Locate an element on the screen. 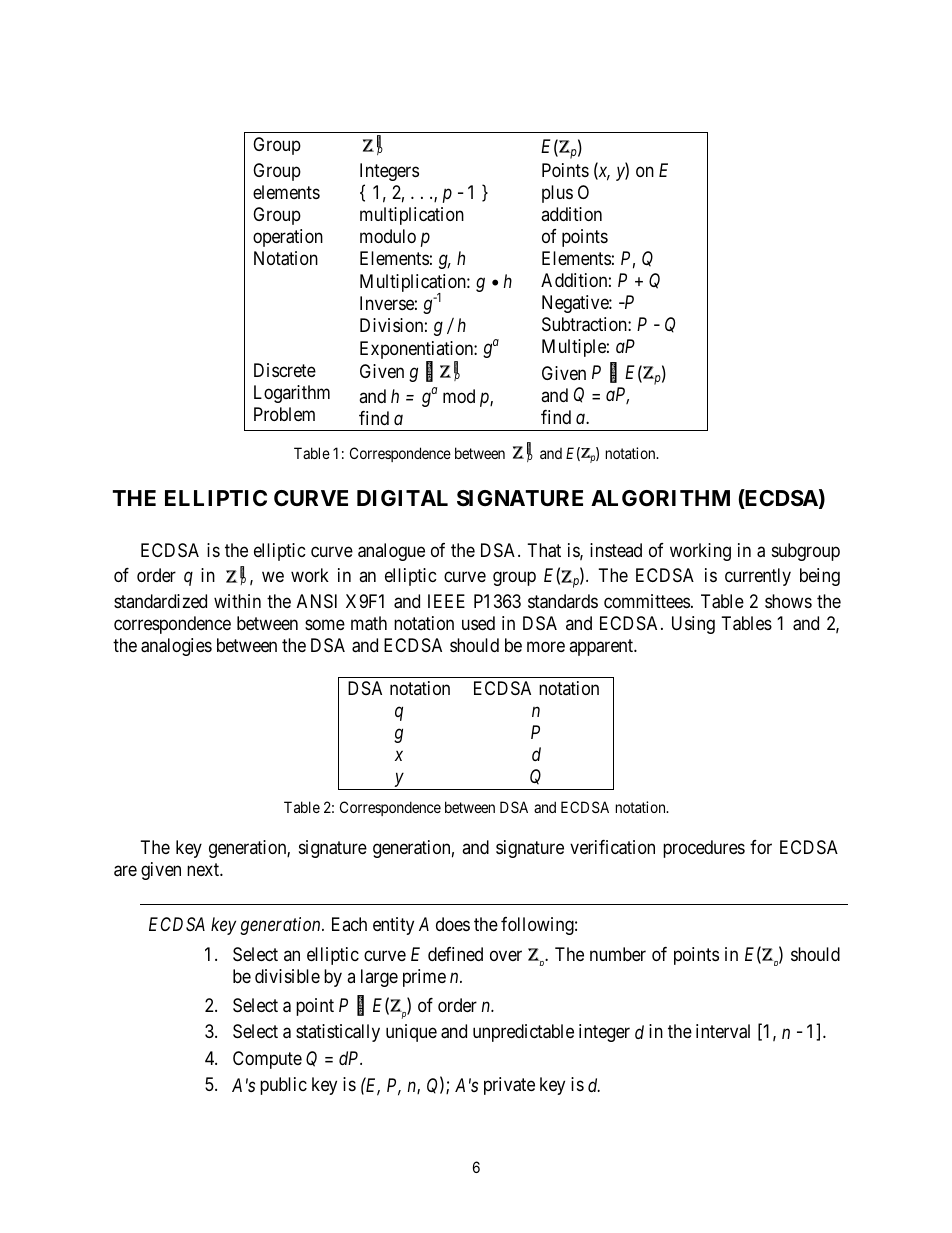 Image resolution: width=952 pixels, height=1233 pixels. next is located at coordinates (204, 870).
